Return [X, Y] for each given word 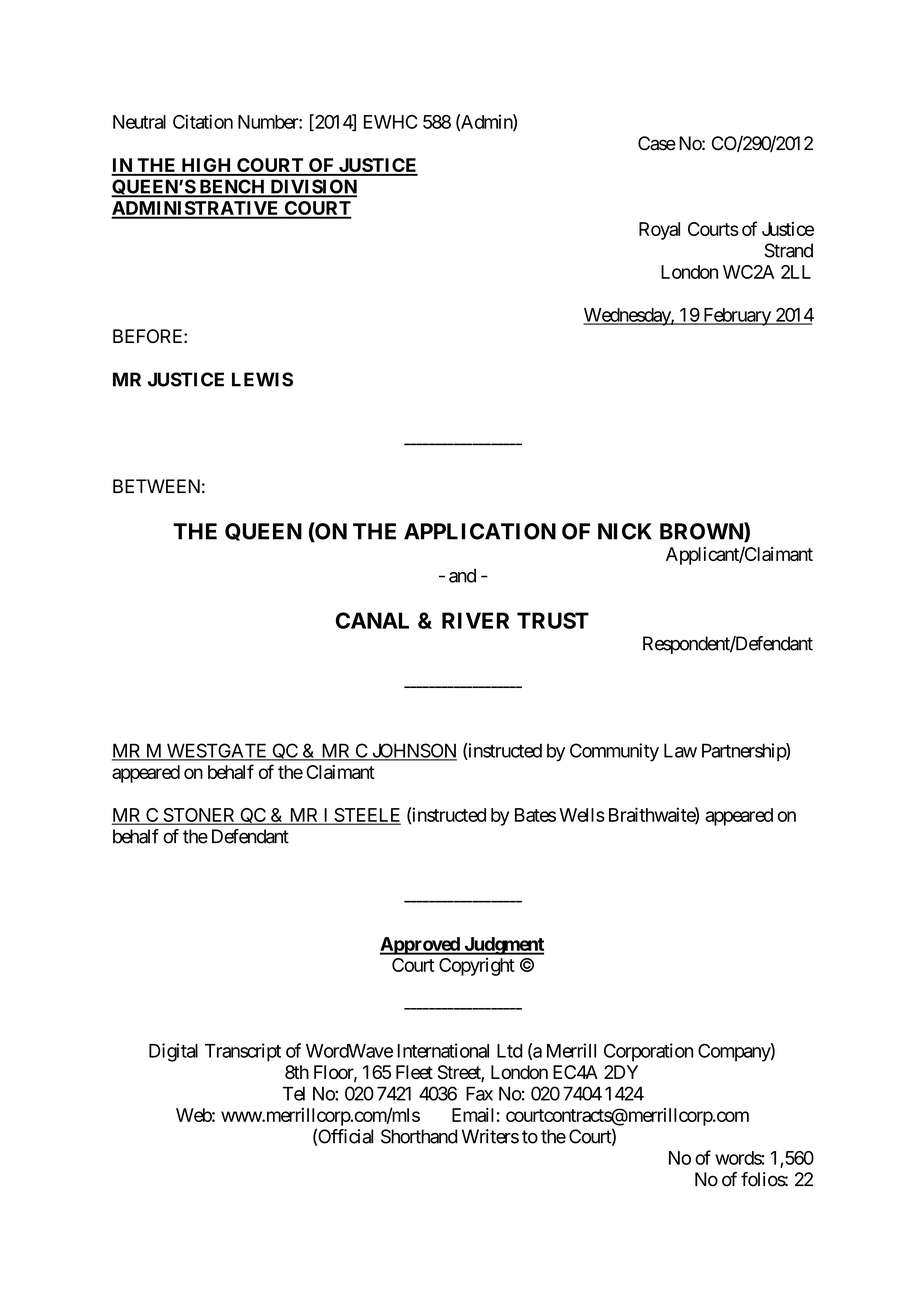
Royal [659, 231]
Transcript [243, 1052]
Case [657, 143]
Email [473, 1115]
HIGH [206, 166]
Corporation [648, 1052]
